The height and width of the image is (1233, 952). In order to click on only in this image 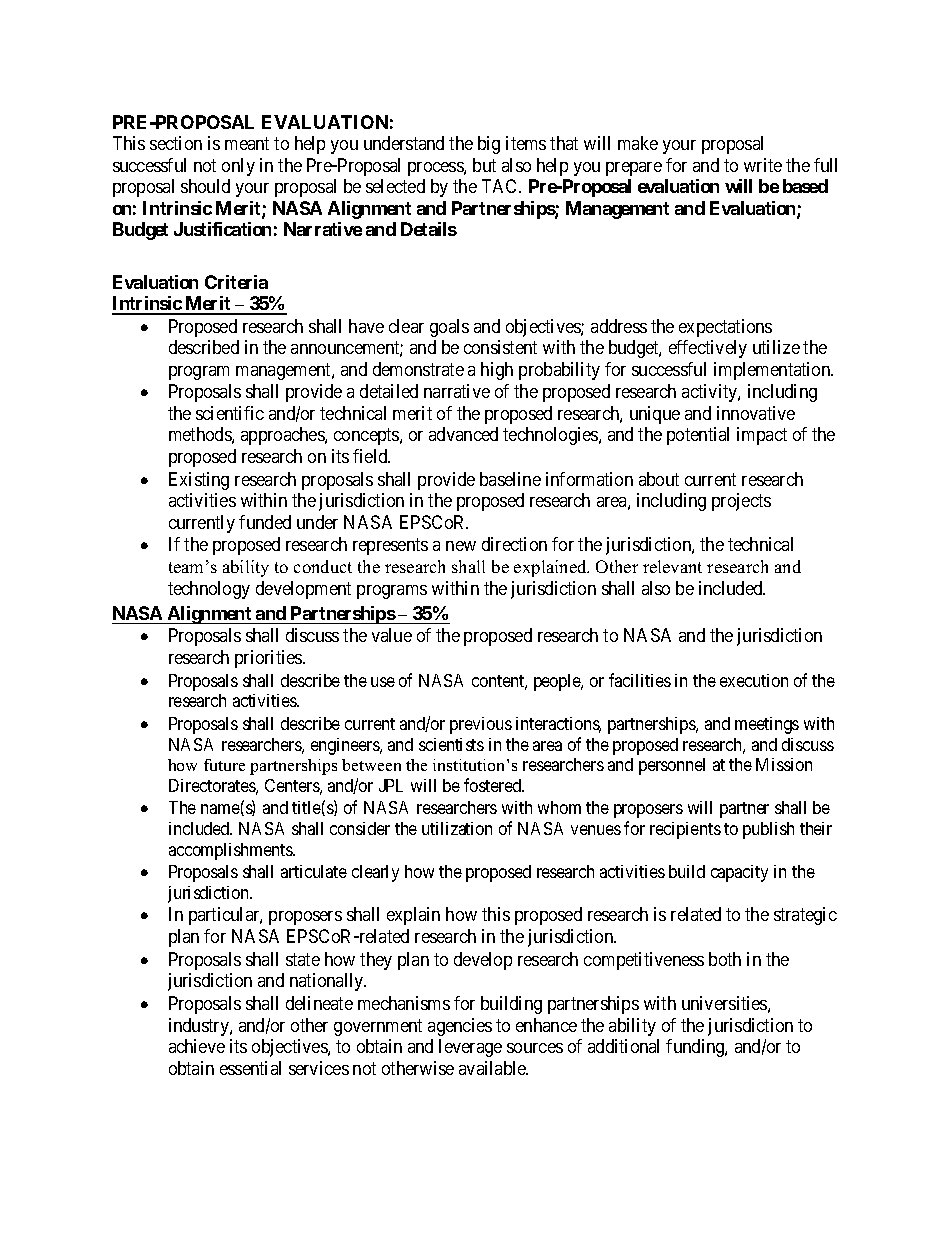, I will do `click(238, 167)`.
